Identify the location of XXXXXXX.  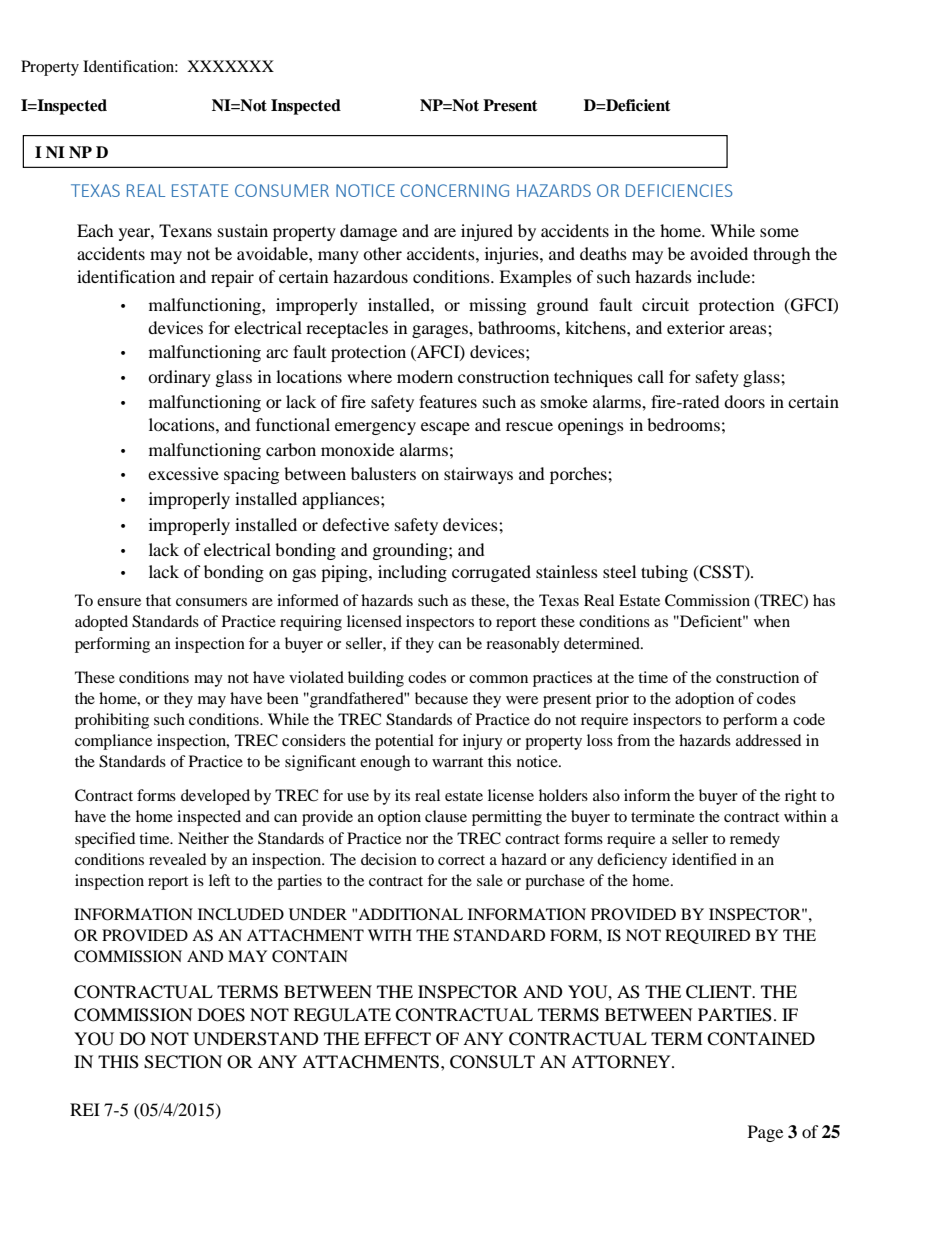
(230, 66).
